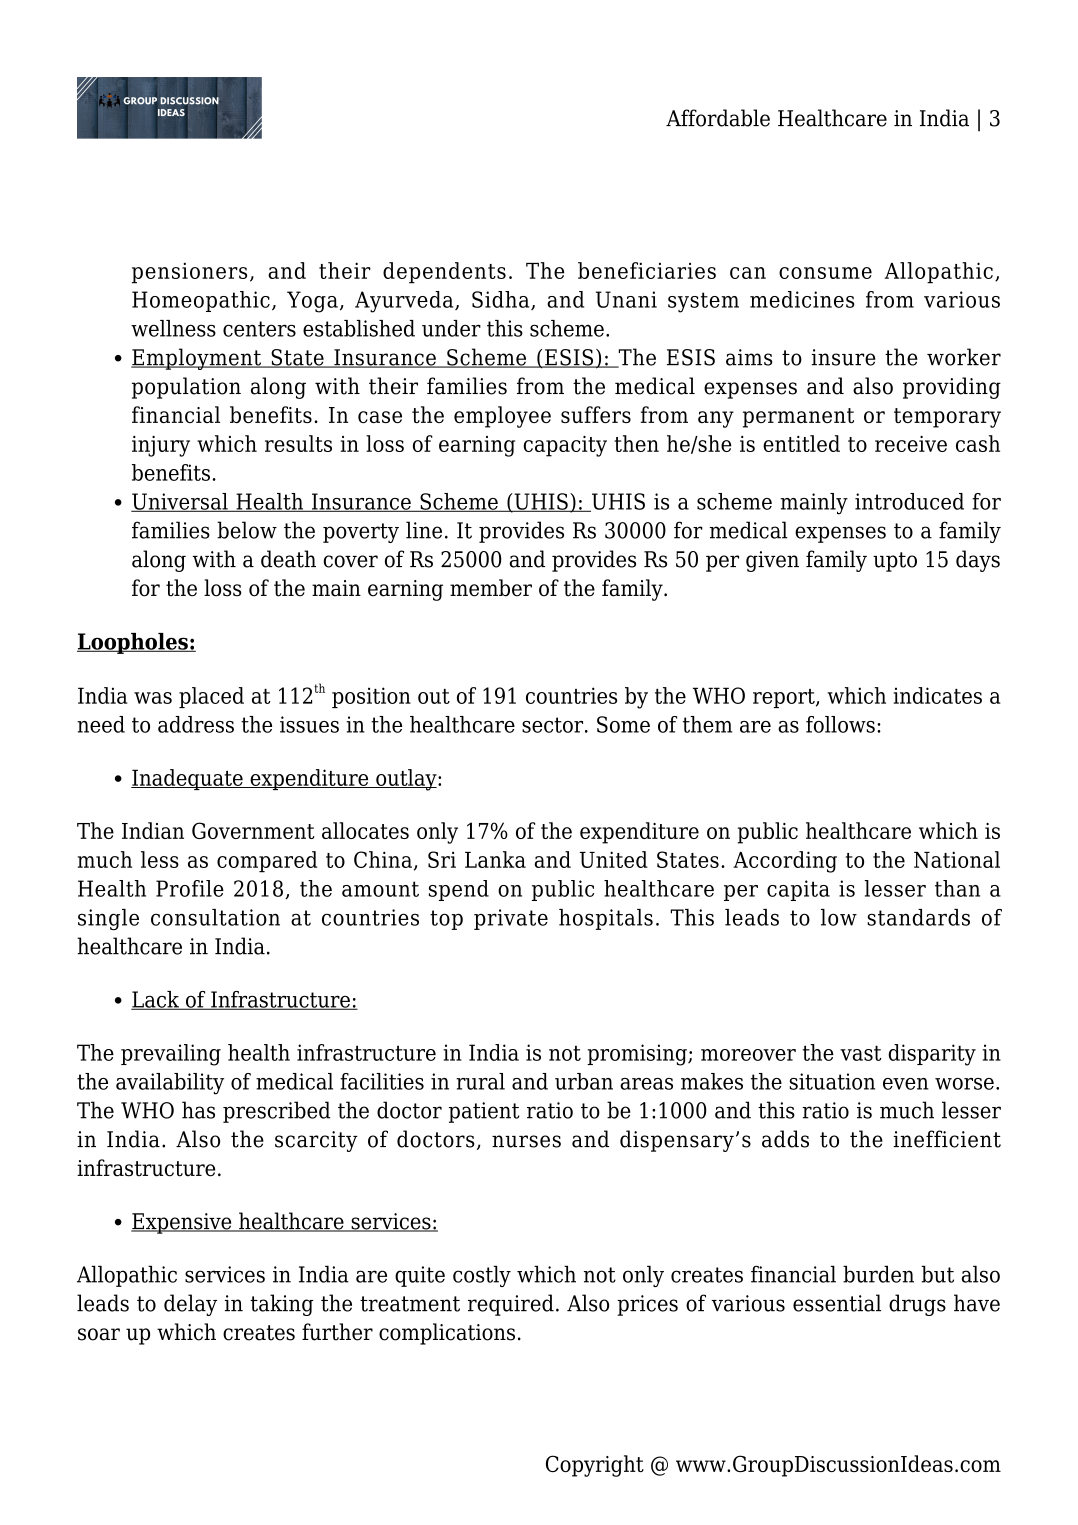 This screenshot has width=1078, height=1525. What do you see at coordinates (198, 1110) in the screenshot?
I see `has` at bounding box center [198, 1110].
